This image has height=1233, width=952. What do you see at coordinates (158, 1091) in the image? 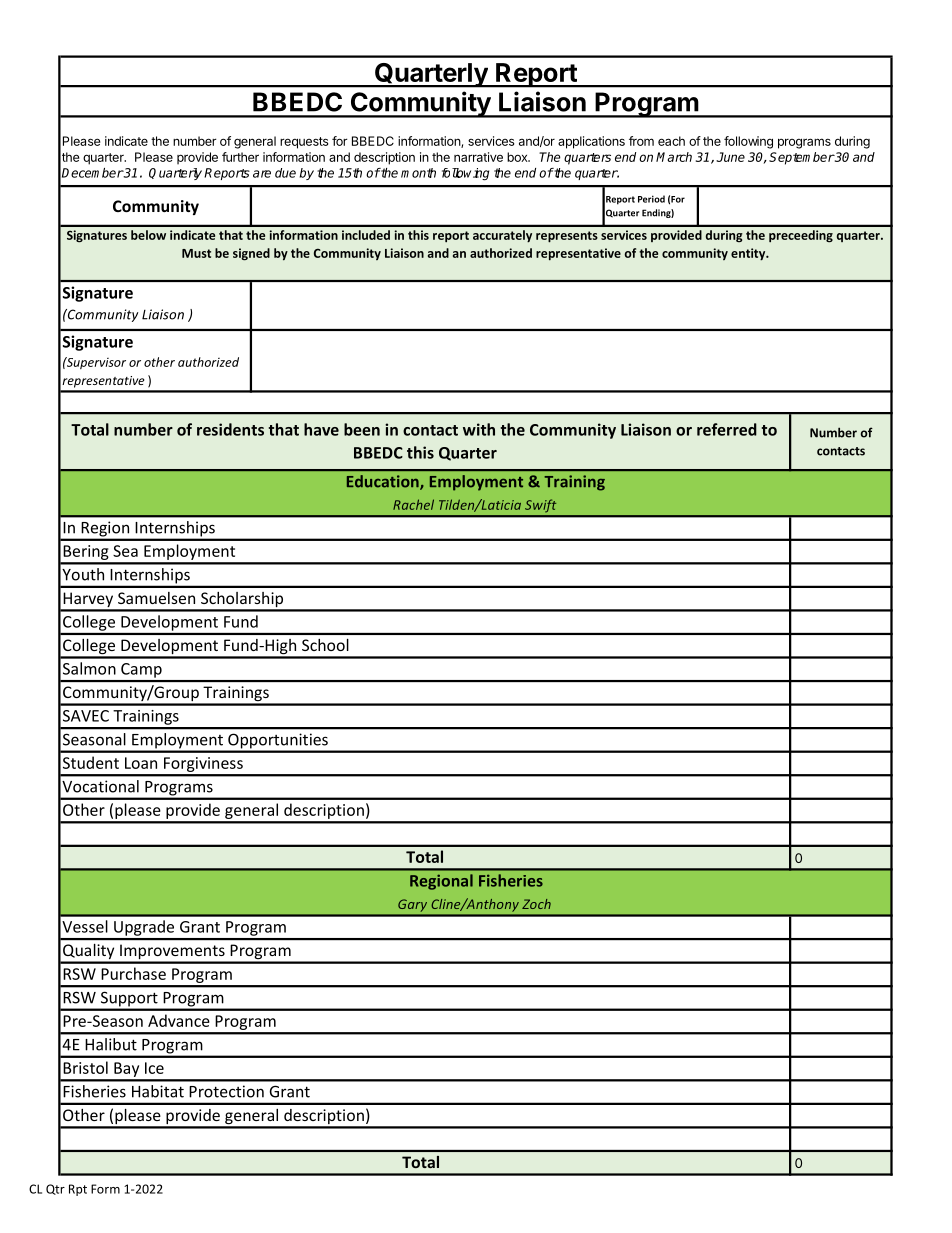
I see `Habitat` at bounding box center [158, 1091].
